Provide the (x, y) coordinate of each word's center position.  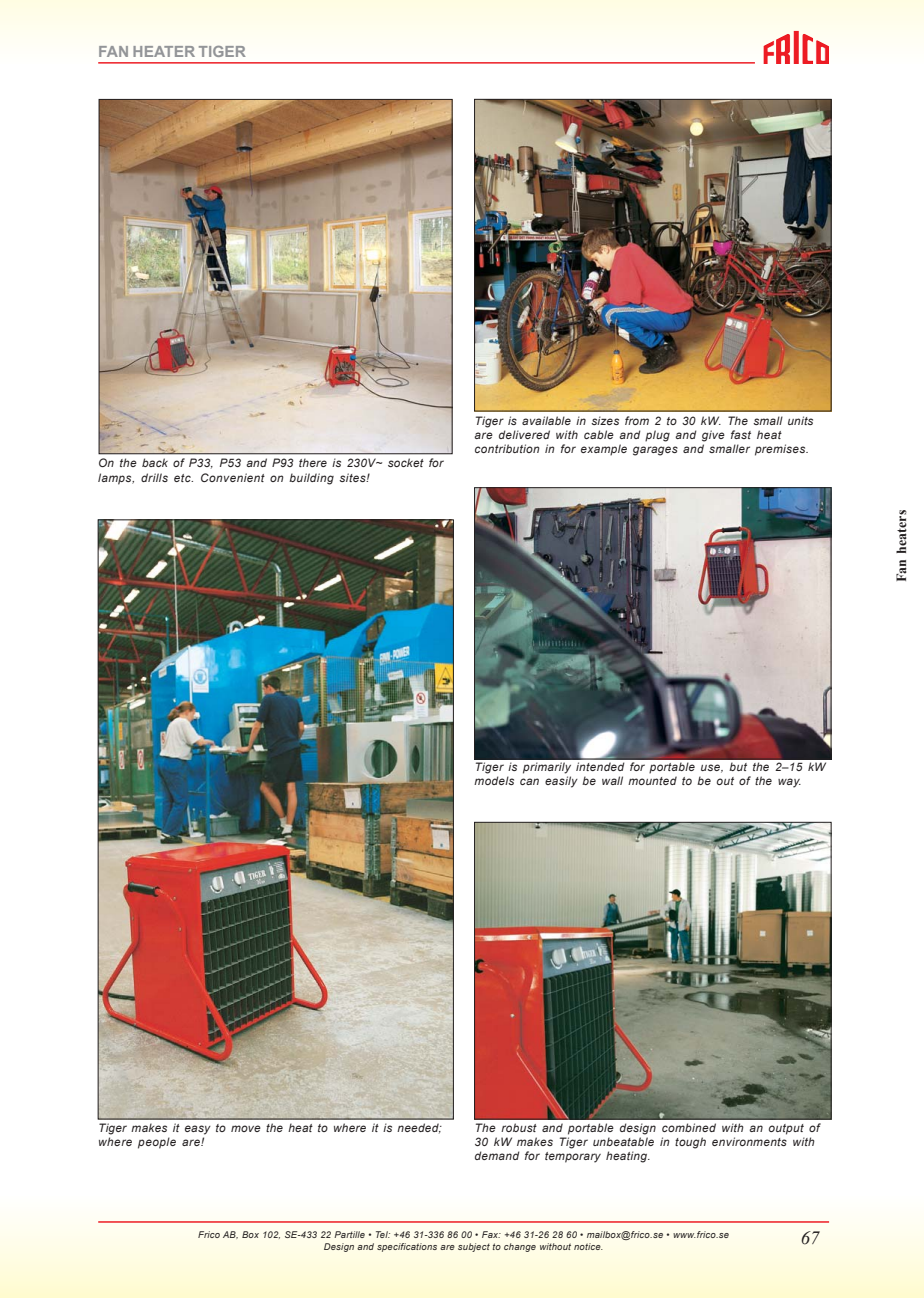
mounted (652, 780)
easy (198, 1130)
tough (690, 1143)
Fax (491, 1234)
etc (183, 478)
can (529, 781)
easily (561, 782)
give (713, 436)
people (157, 1143)
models (494, 780)
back (155, 462)
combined (689, 1127)
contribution (507, 448)
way (789, 783)
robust (519, 1127)
